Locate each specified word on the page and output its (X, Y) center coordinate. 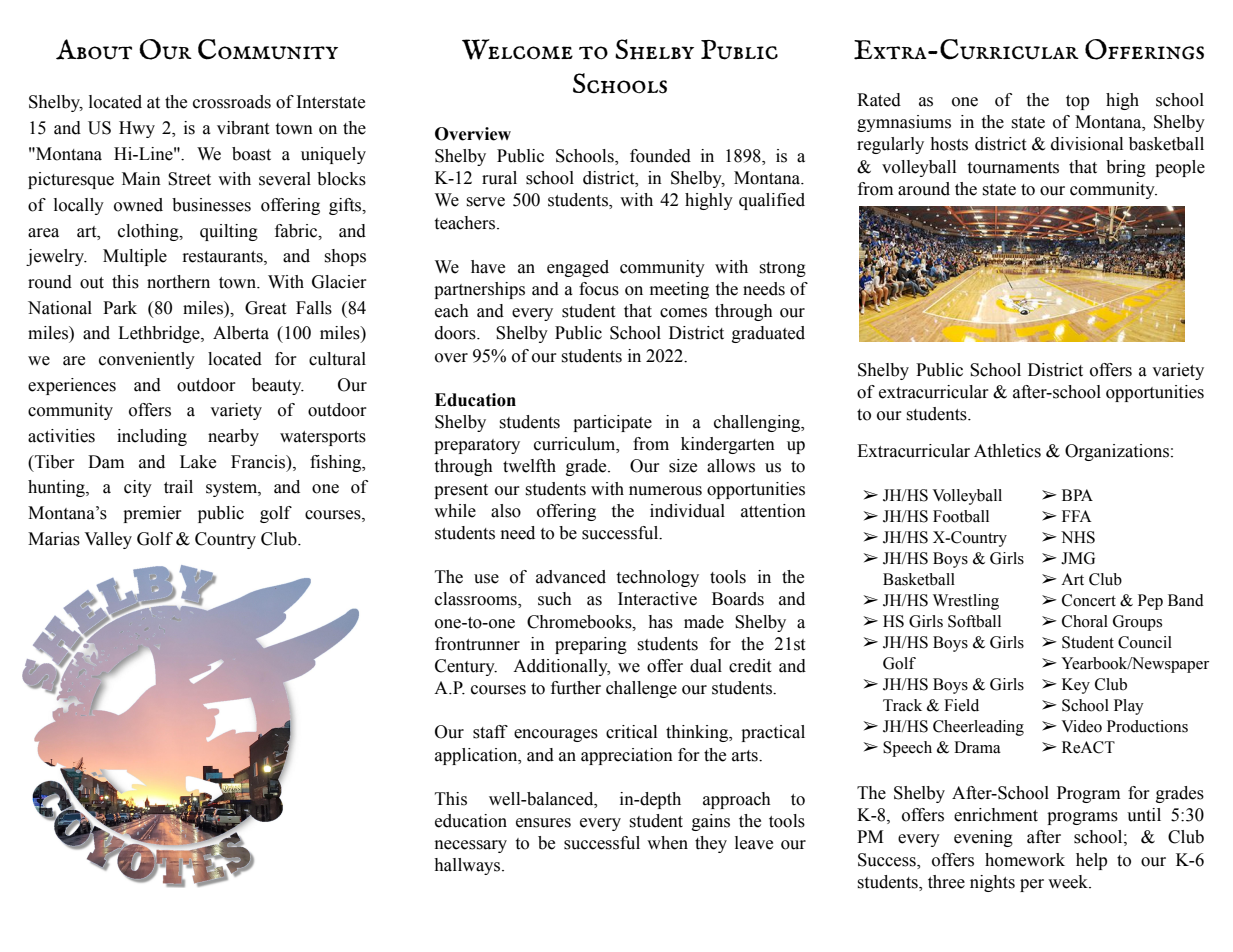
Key (1076, 686)
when (667, 843)
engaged (578, 268)
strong (782, 269)
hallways (468, 866)
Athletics (1007, 451)
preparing (591, 645)
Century (466, 667)
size (683, 466)
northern (178, 282)
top (1077, 102)
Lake (198, 462)
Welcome (517, 49)
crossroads (232, 102)
